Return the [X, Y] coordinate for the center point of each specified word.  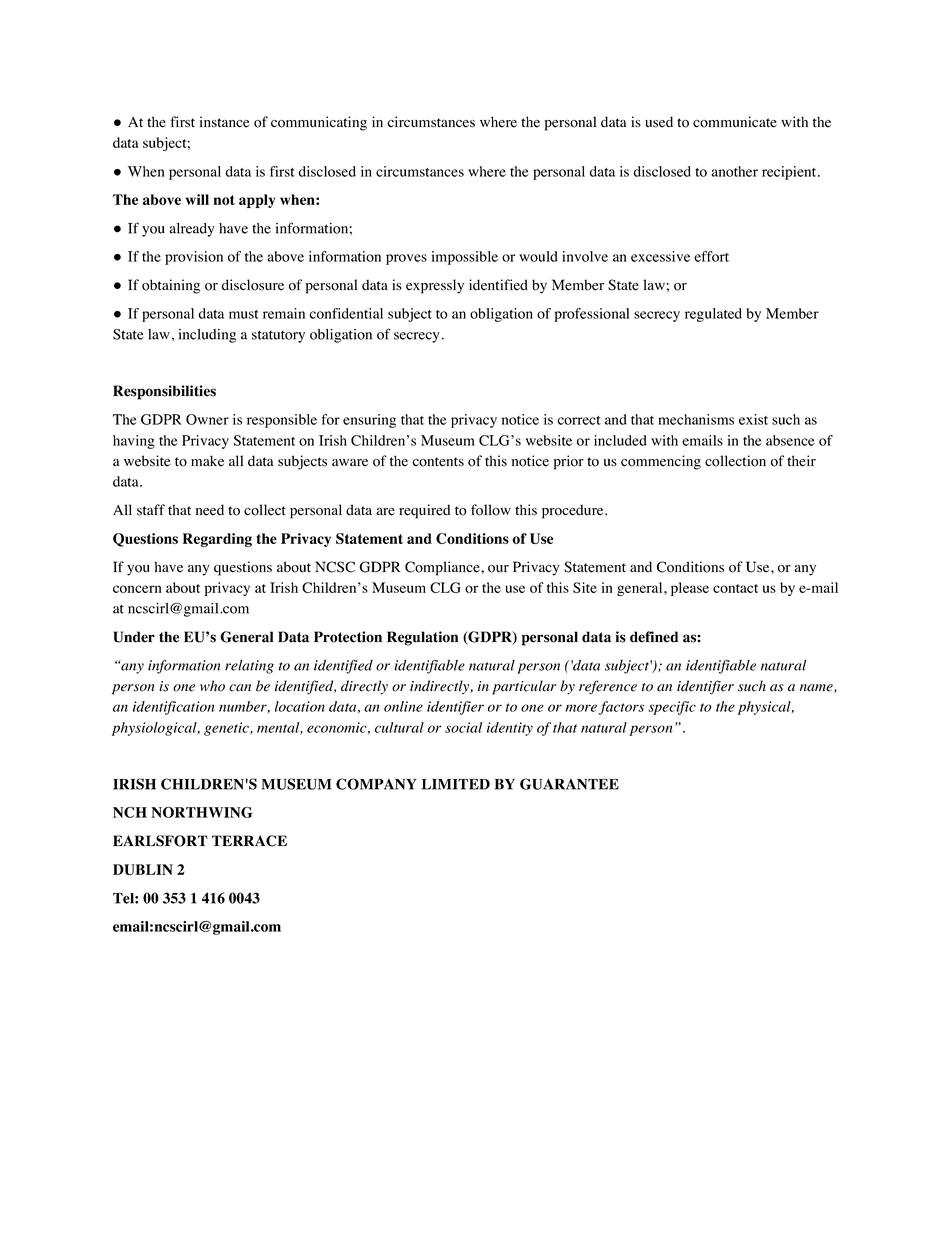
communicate [735, 122]
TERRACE [249, 841]
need [209, 510]
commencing [661, 462]
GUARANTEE [569, 784]
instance [224, 122]
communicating [319, 123]
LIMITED [456, 784]
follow [491, 510]
